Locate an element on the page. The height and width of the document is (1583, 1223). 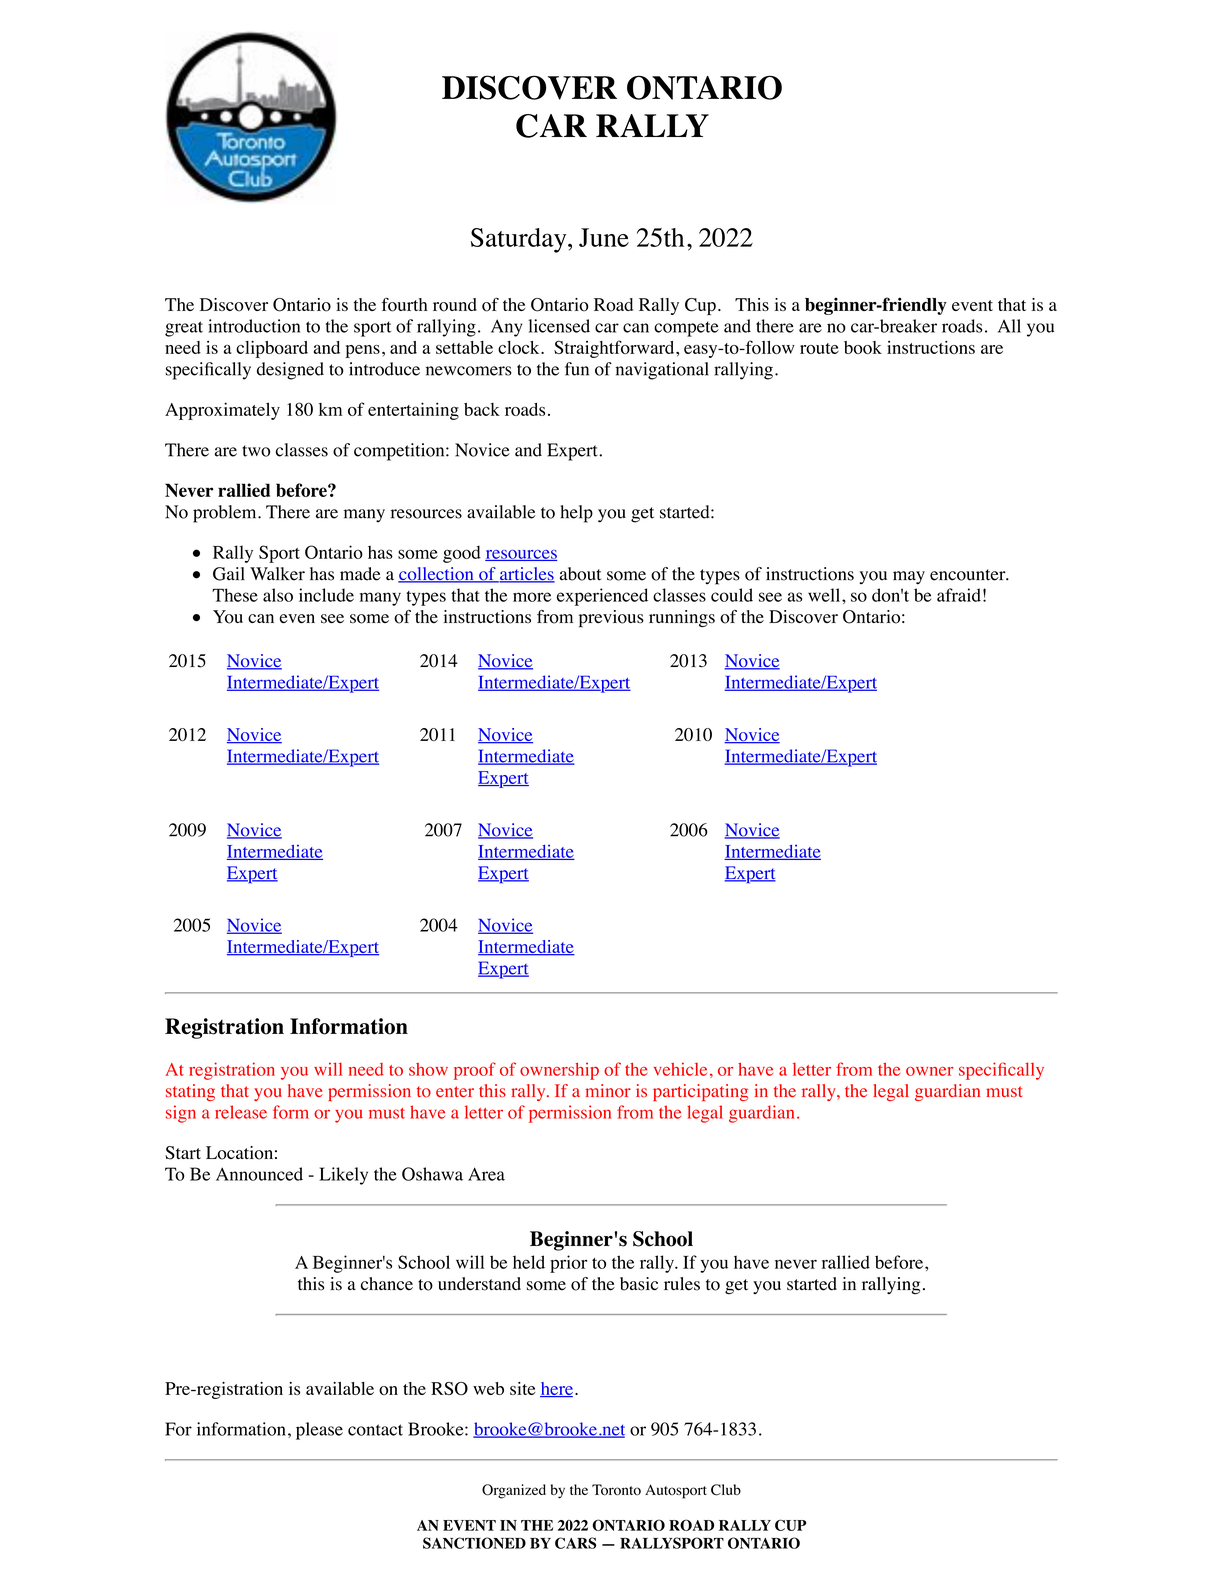
proof is located at coordinates (475, 1071).
